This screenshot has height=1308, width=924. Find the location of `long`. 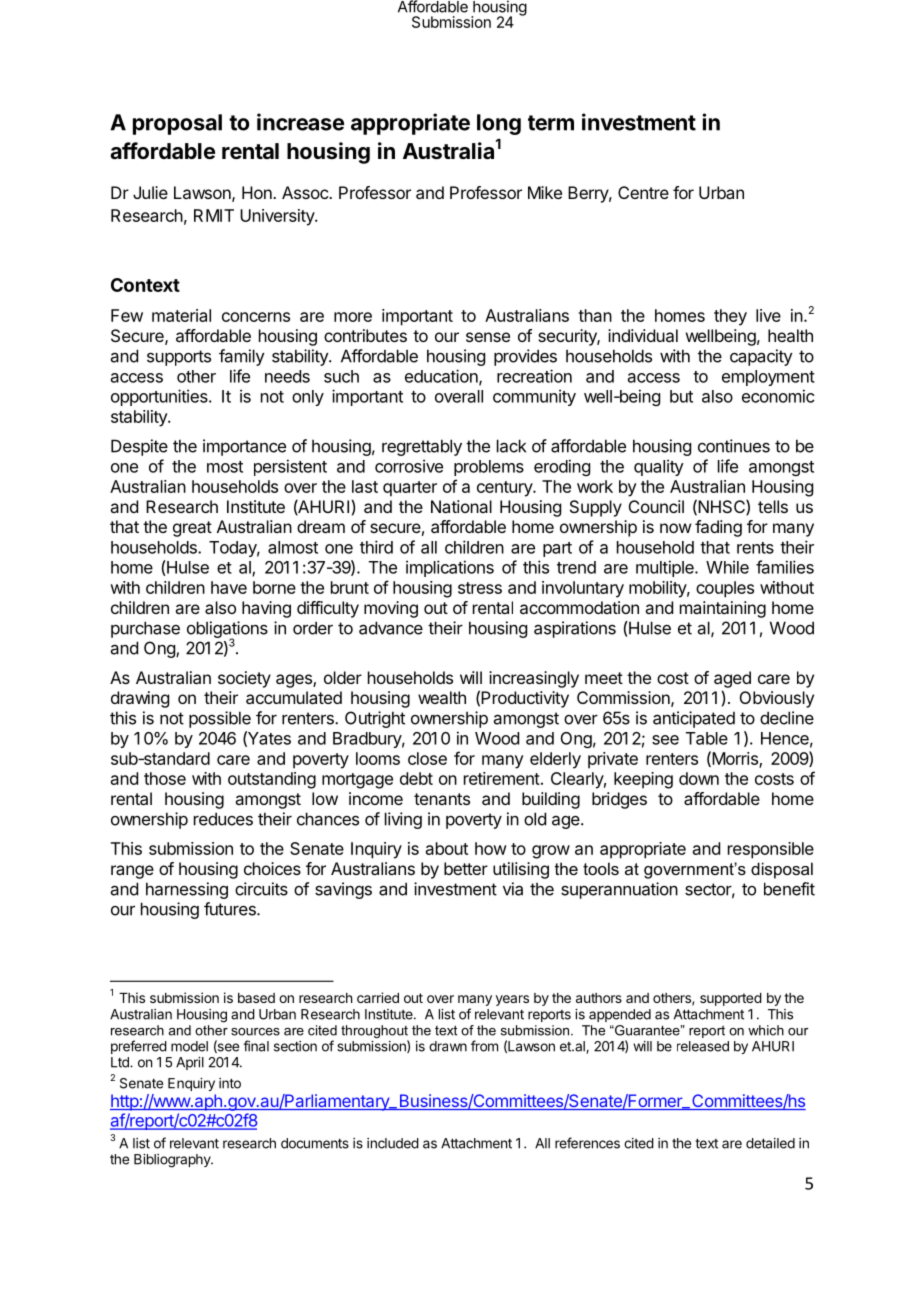

long is located at coordinates (499, 124).
